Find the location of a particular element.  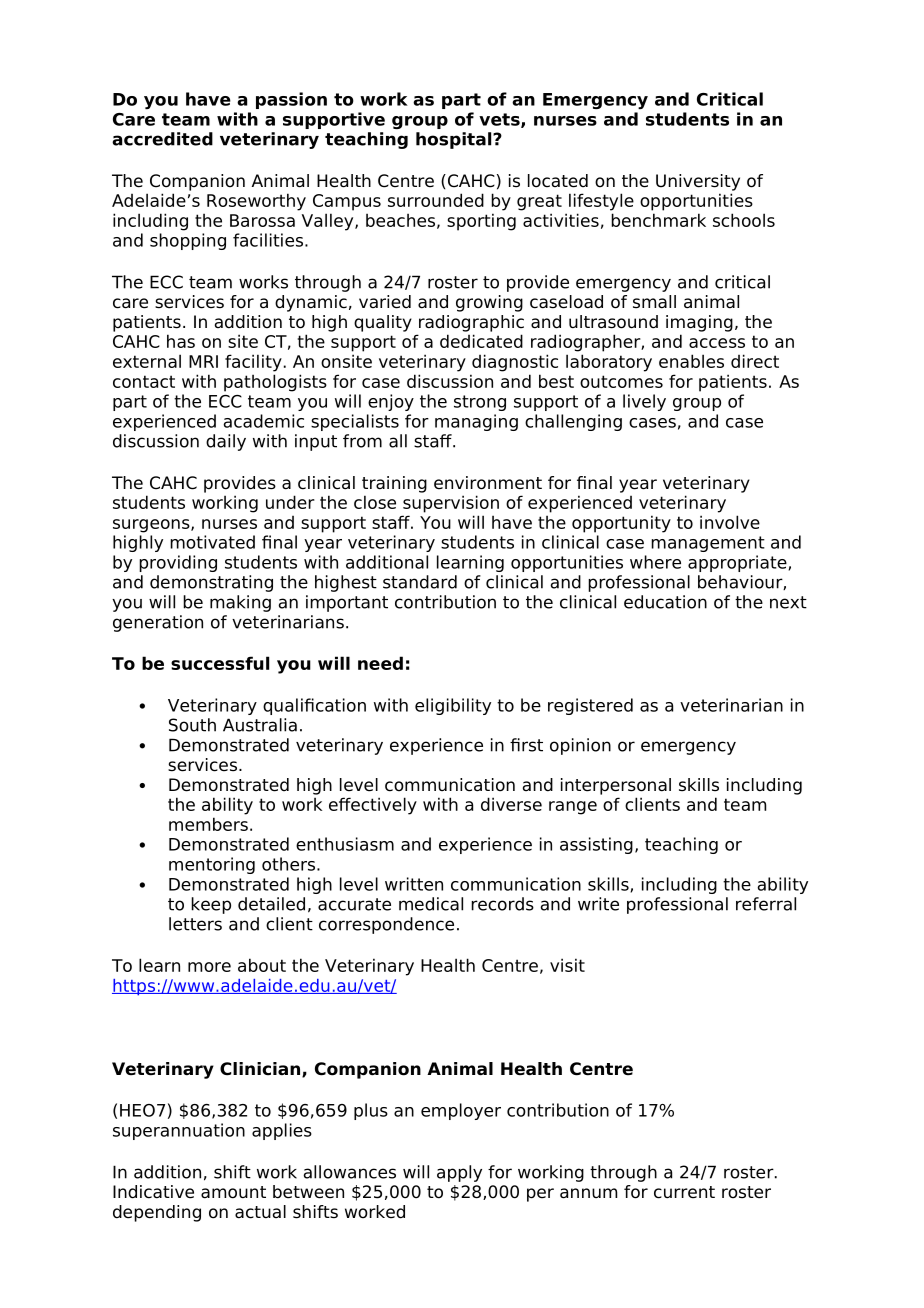

MRI is located at coordinates (203, 361).
